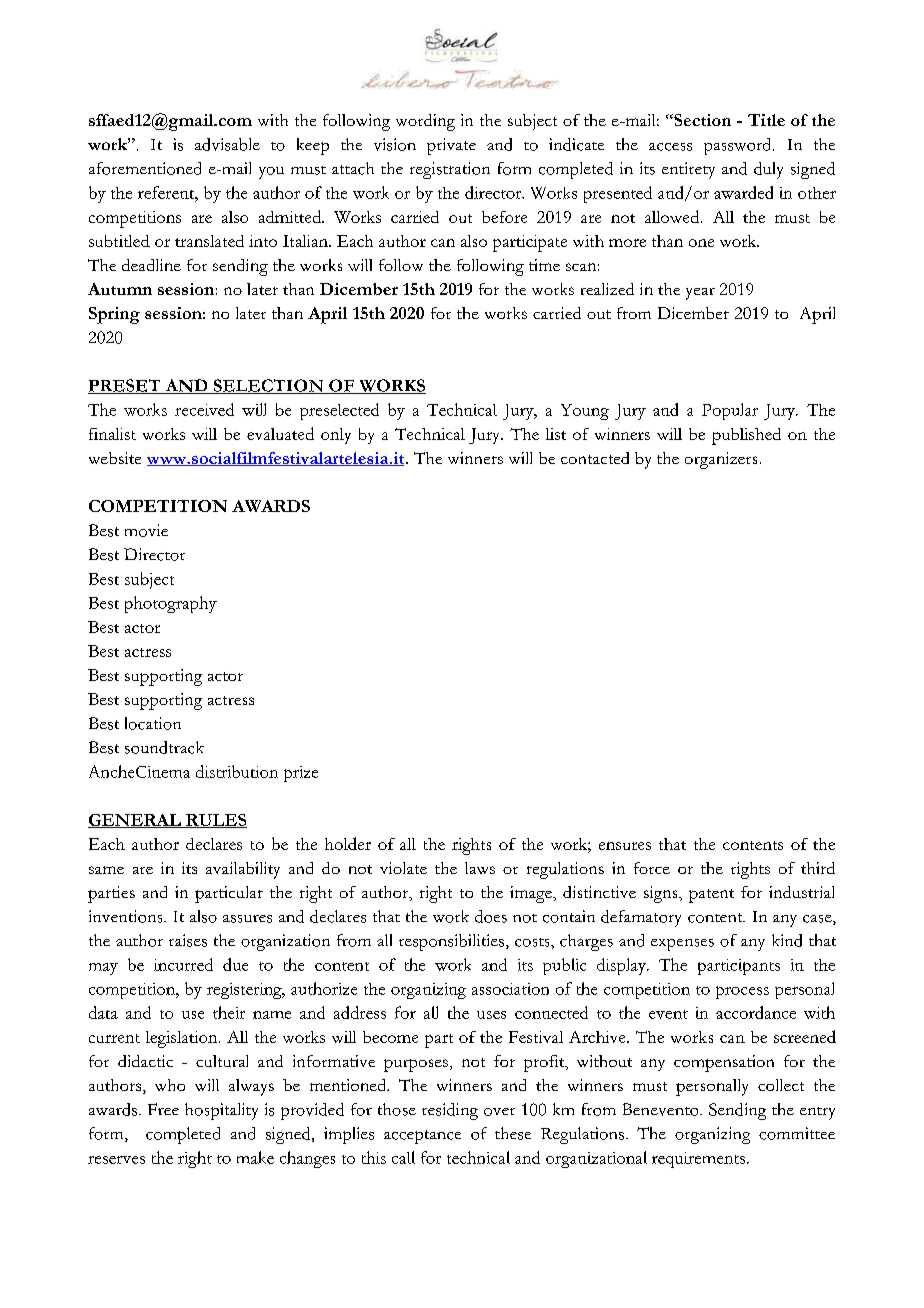  What do you see at coordinates (227, 144) in the screenshot?
I see `advisable` at bounding box center [227, 144].
